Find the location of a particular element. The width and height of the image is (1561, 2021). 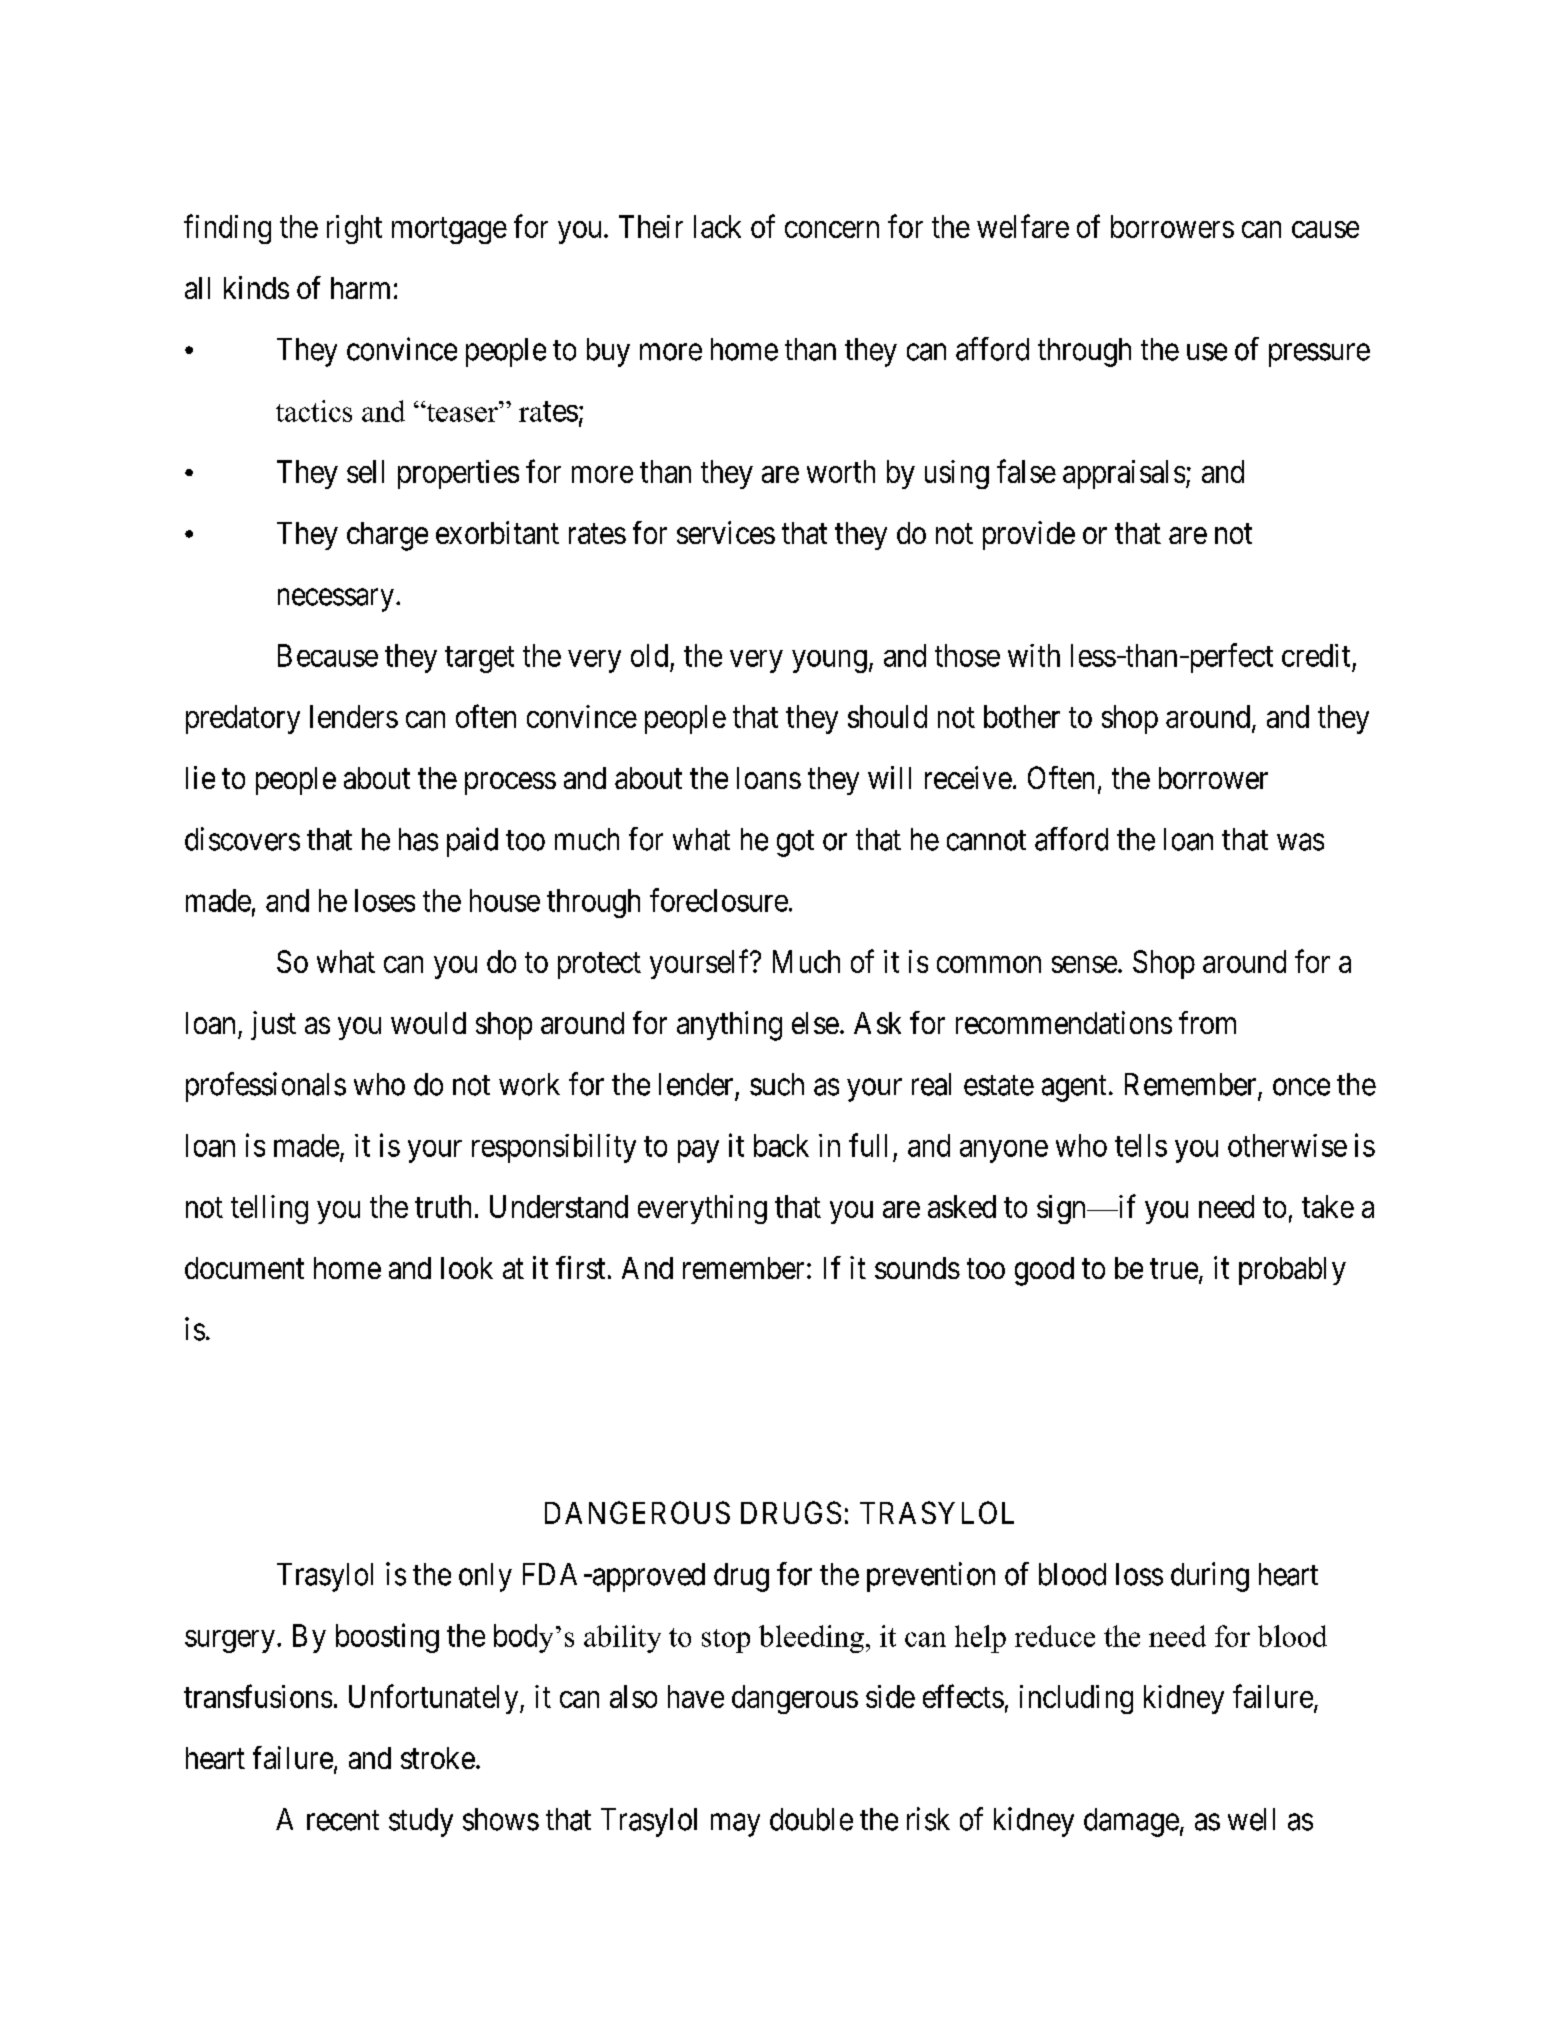

predatory is located at coordinates (243, 719).
